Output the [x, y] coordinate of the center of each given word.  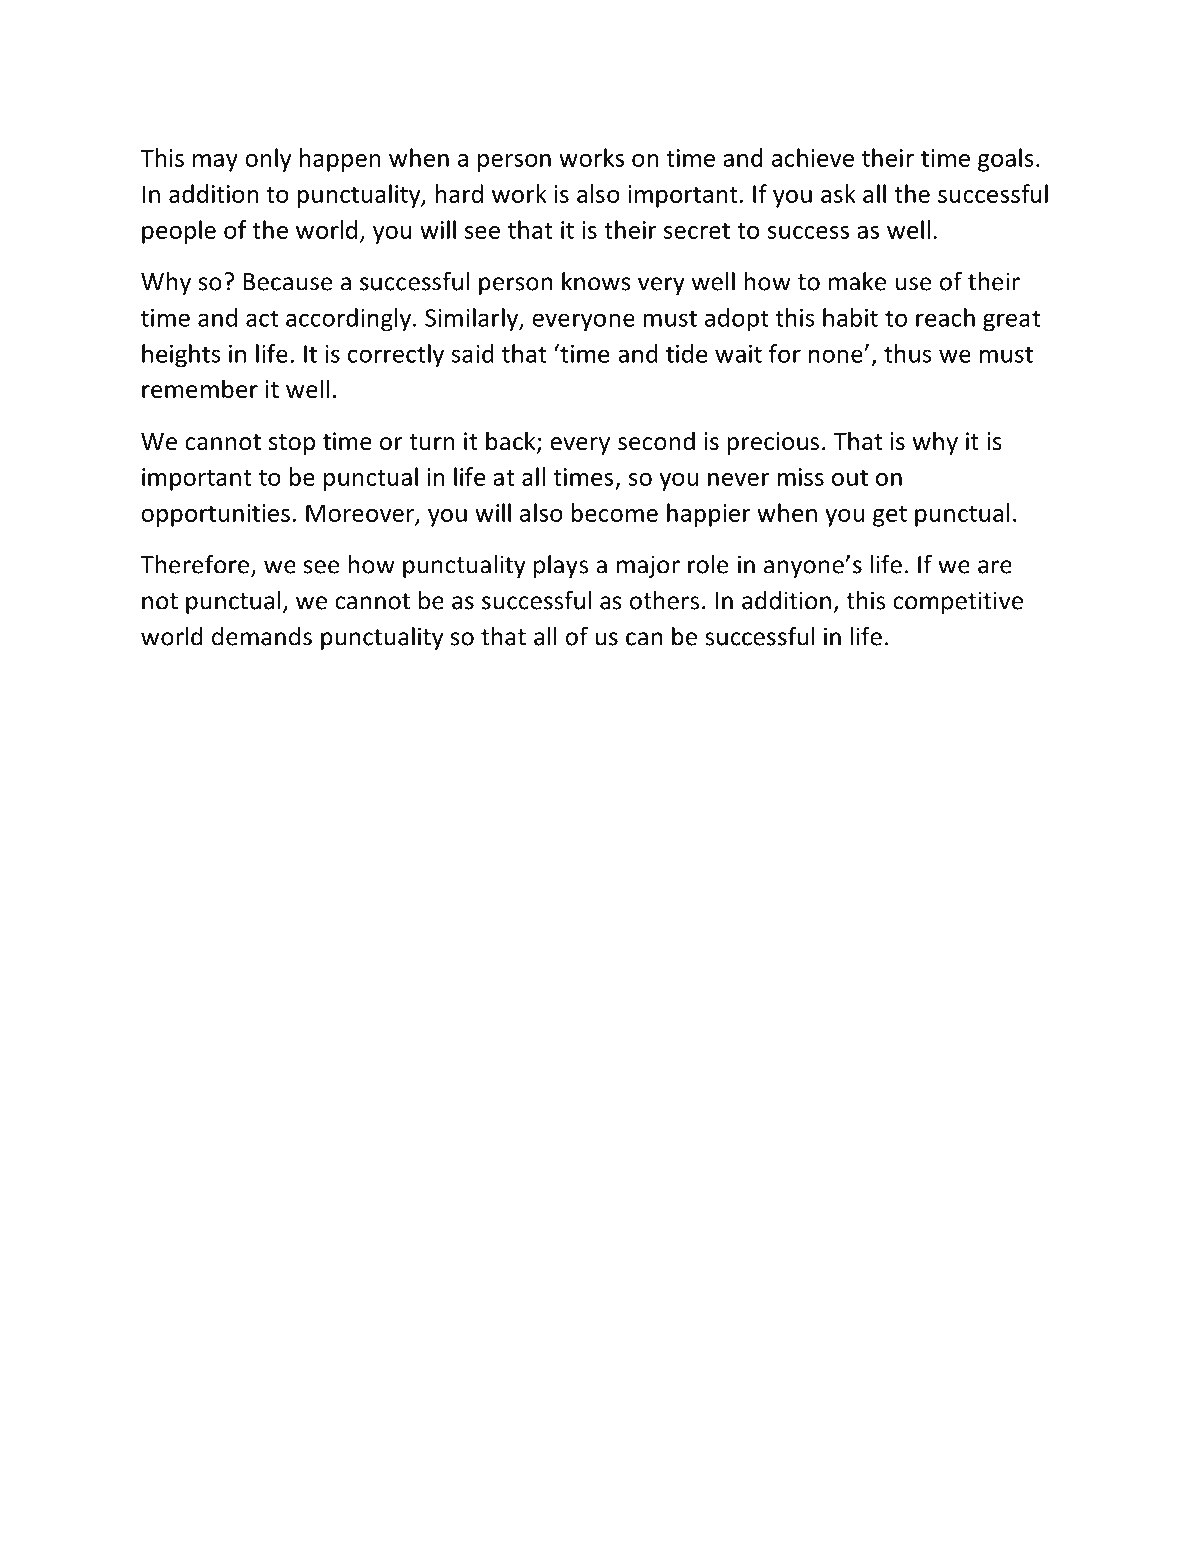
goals [1006, 160]
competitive [958, 602]
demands [262, 636]
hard [459, 193]
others [664, 600]
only [268, 160]
